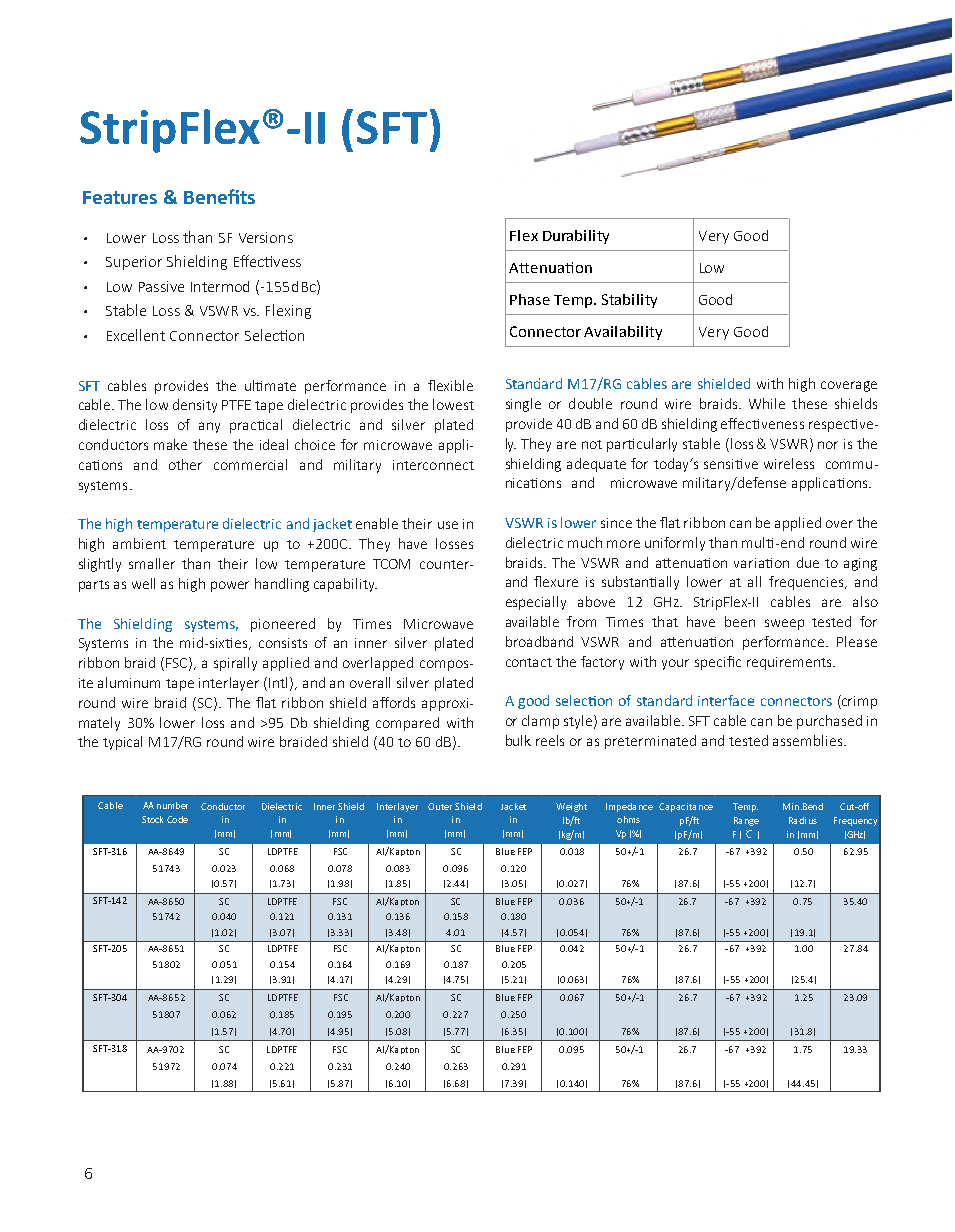 The image size is (955, 1232). I want to click on While, so click(767, 403).
